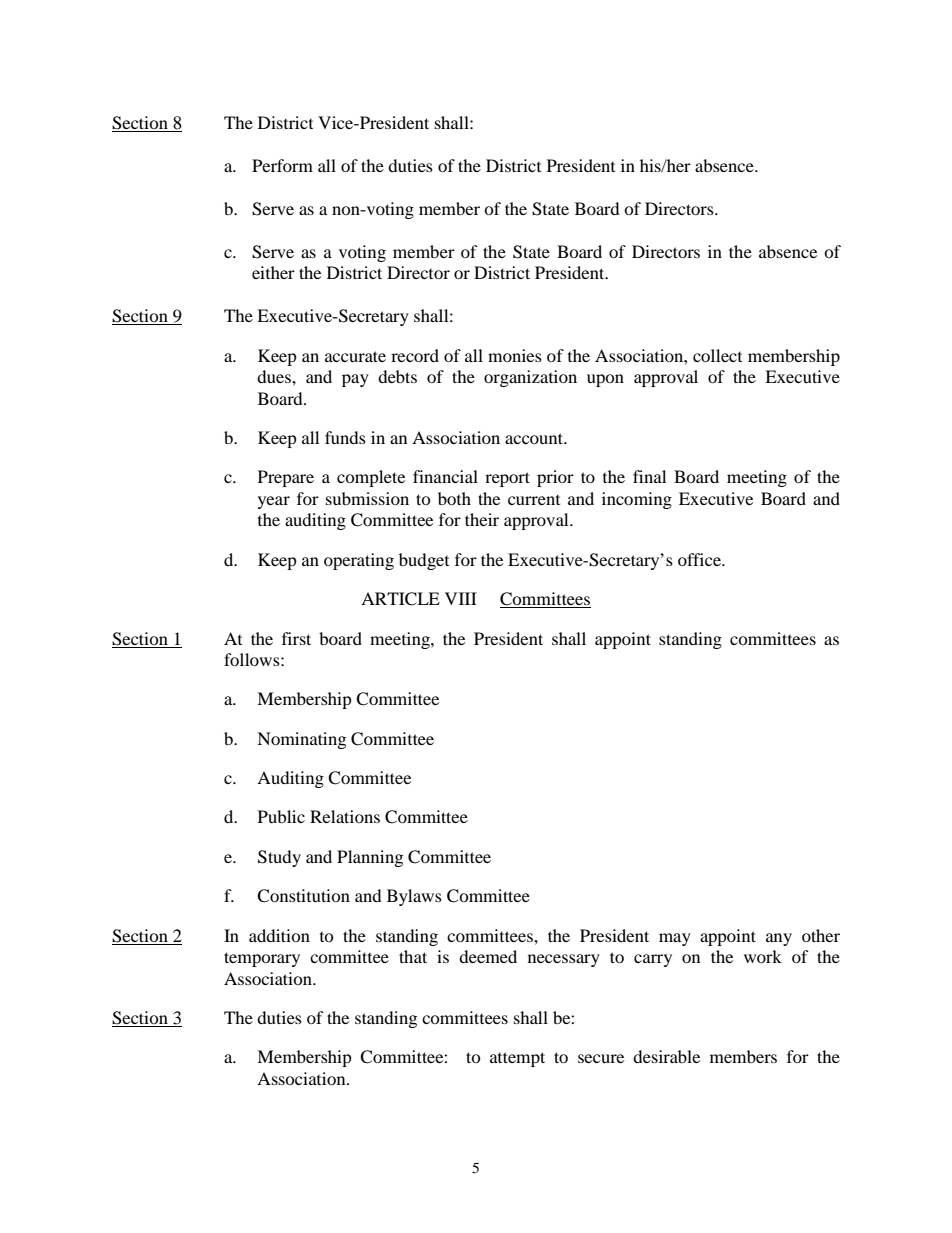 Image resolution: width=952 pixels, height=1233 pixels. Describe the element at coordinates (517, 1059) in the image. I see `attempt` at that location.
